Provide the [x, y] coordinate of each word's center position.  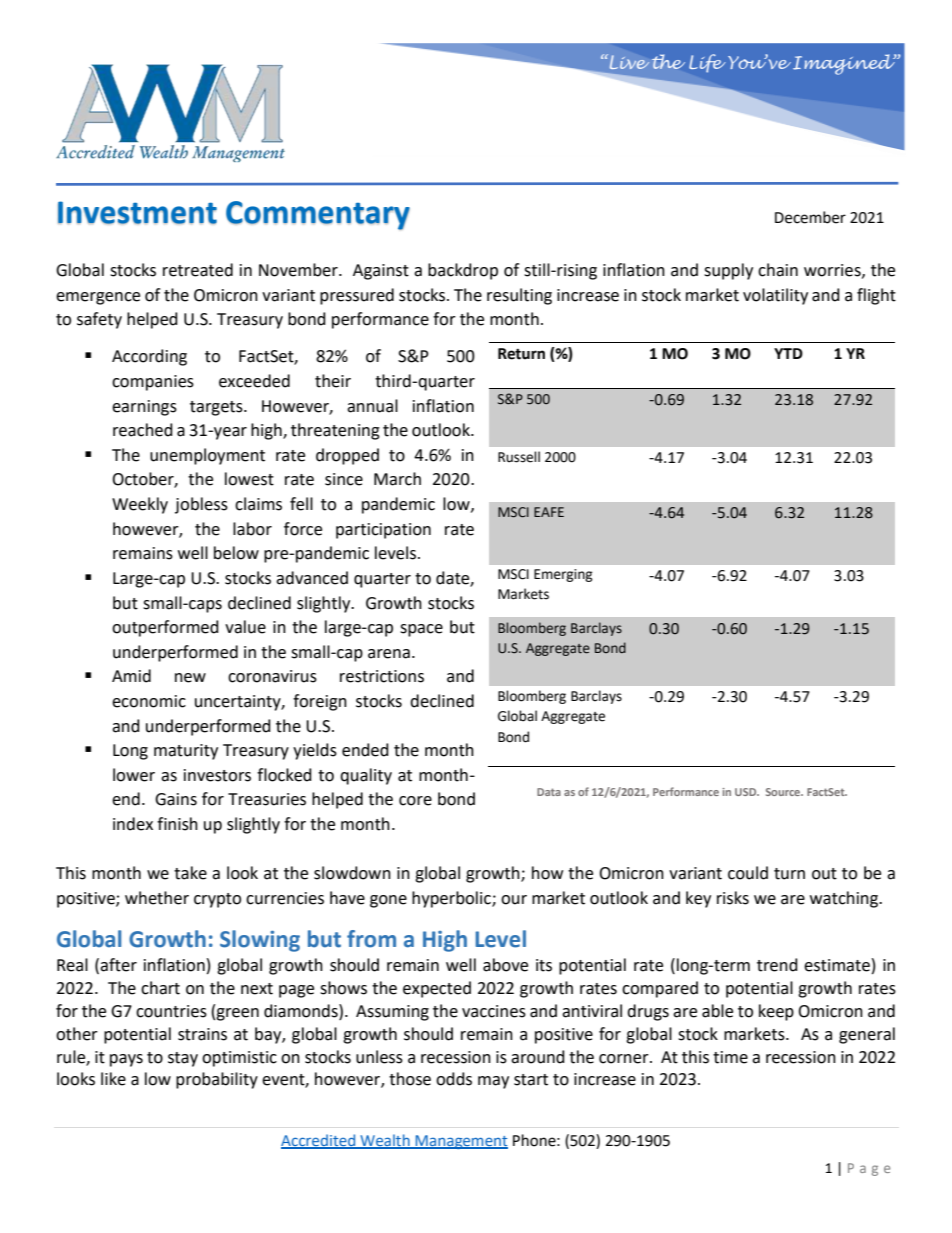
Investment [137, 212]
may [493, 1082]
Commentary [318, 215]
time [730, 1057]
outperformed [165, 628]
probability [217, 1080]
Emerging [563, 575]
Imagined [845, 64]
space [421, 630]
